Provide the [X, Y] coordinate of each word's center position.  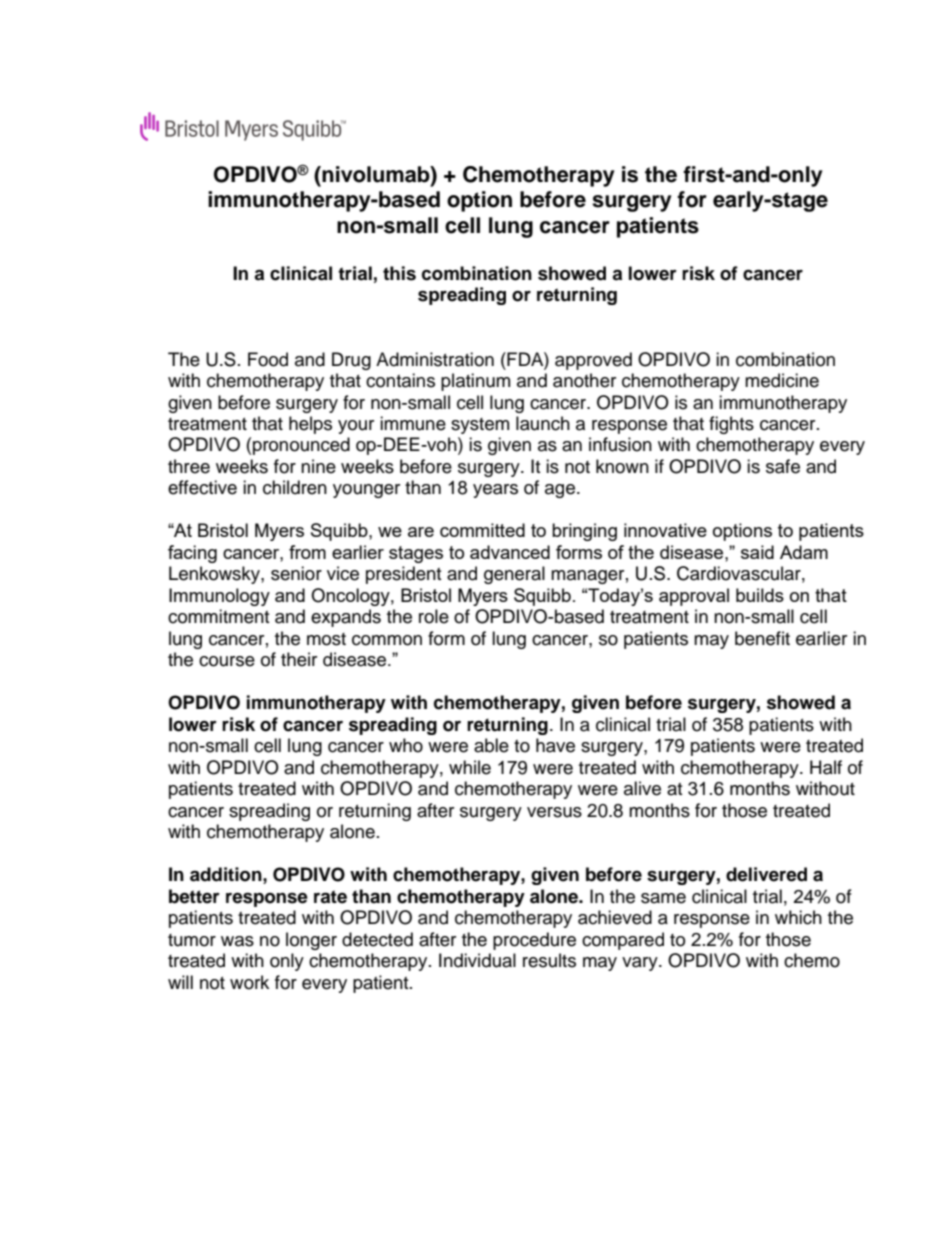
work [249, 982]
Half [826, 767]
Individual [477, 960]
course [227, 661]
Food [268, 359]
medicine [782, 380]
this [399, 273]
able [491, 745]
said [757, 552]
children [295, 487]
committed [482, 530]
